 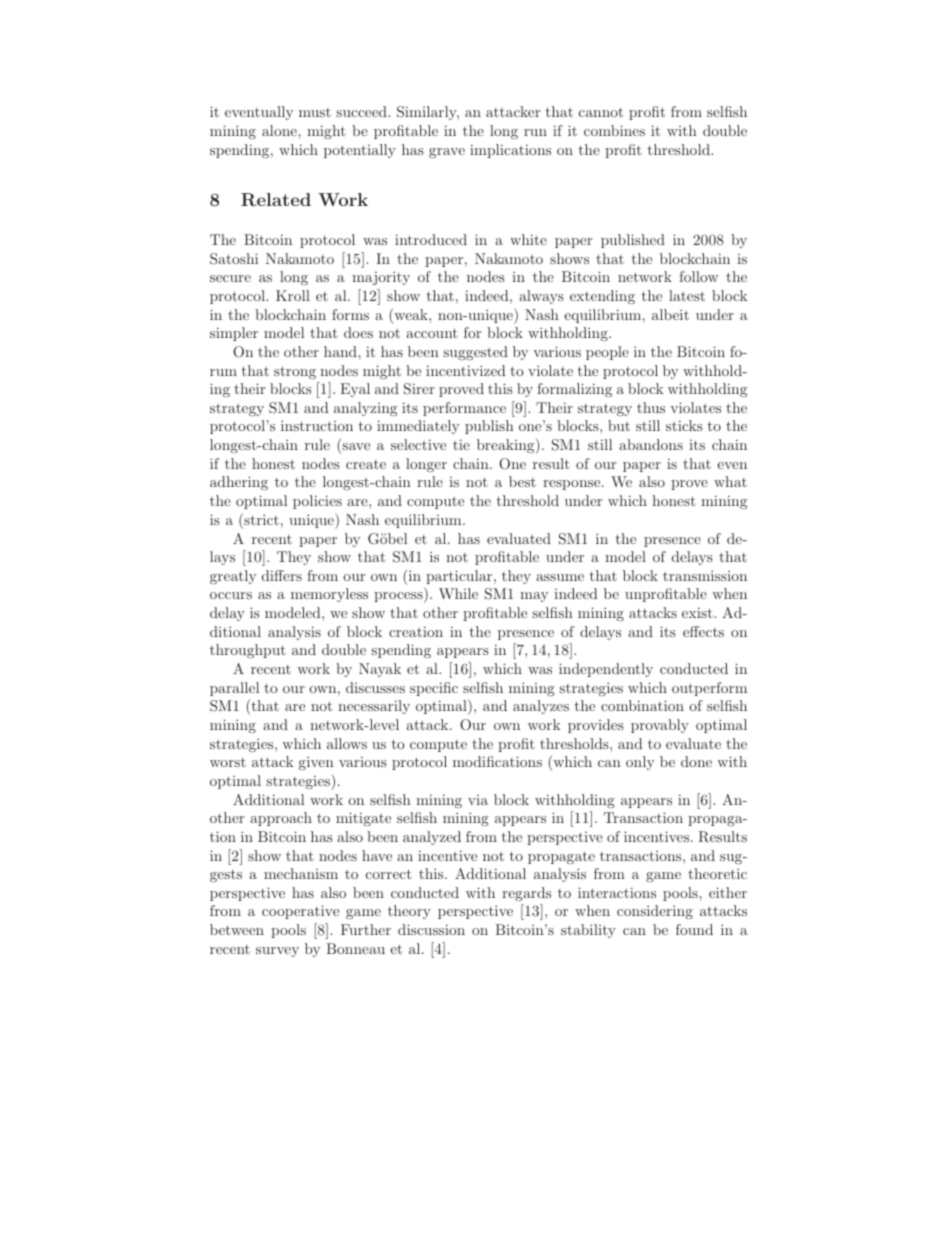 What do you see at coordinates (660, 726) in the image?
I see `provably` at bounding box center [660, 726].
